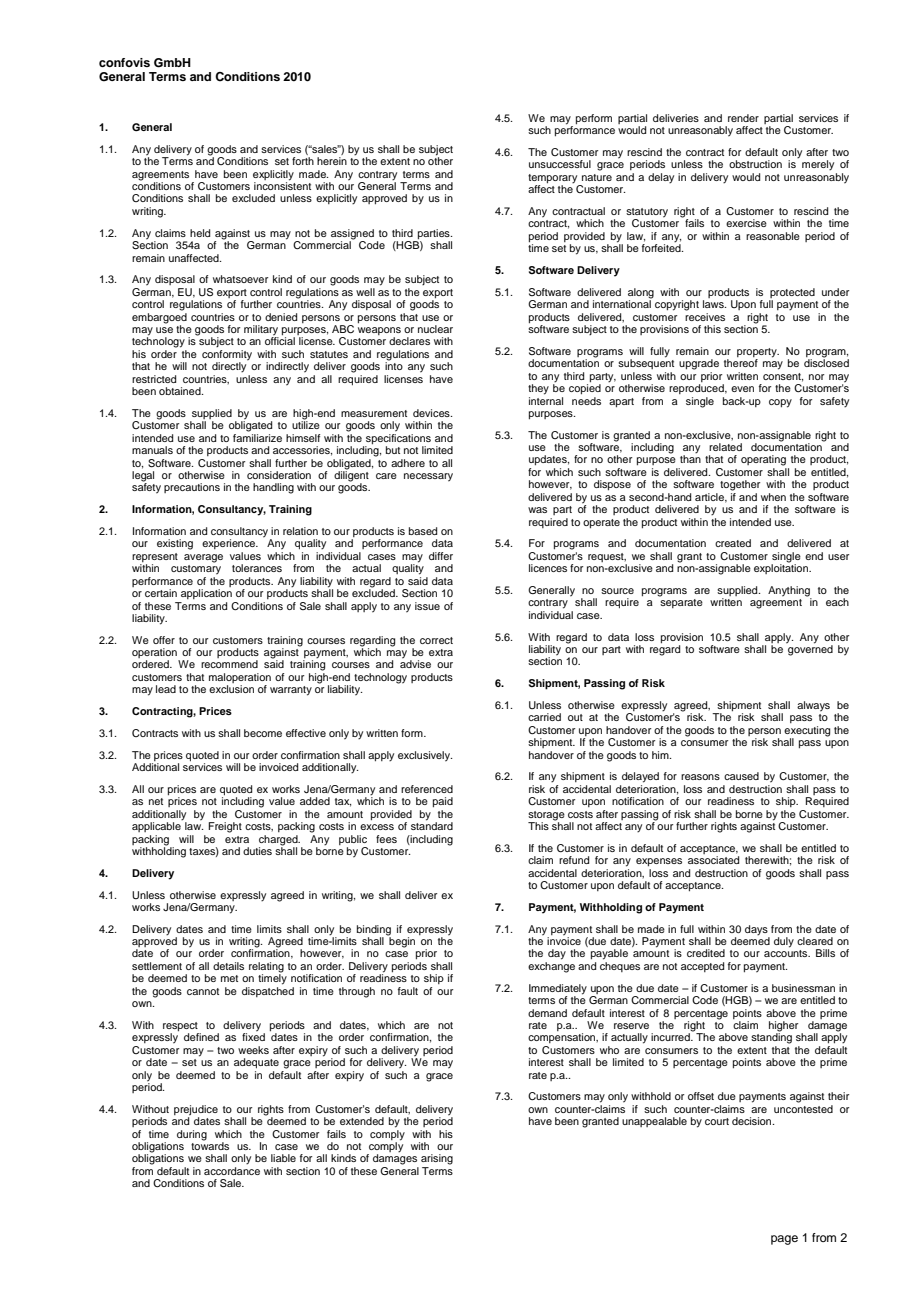  Describe the element at coordinates (544, 717) in the screenshot. I see `carried` at that location.
